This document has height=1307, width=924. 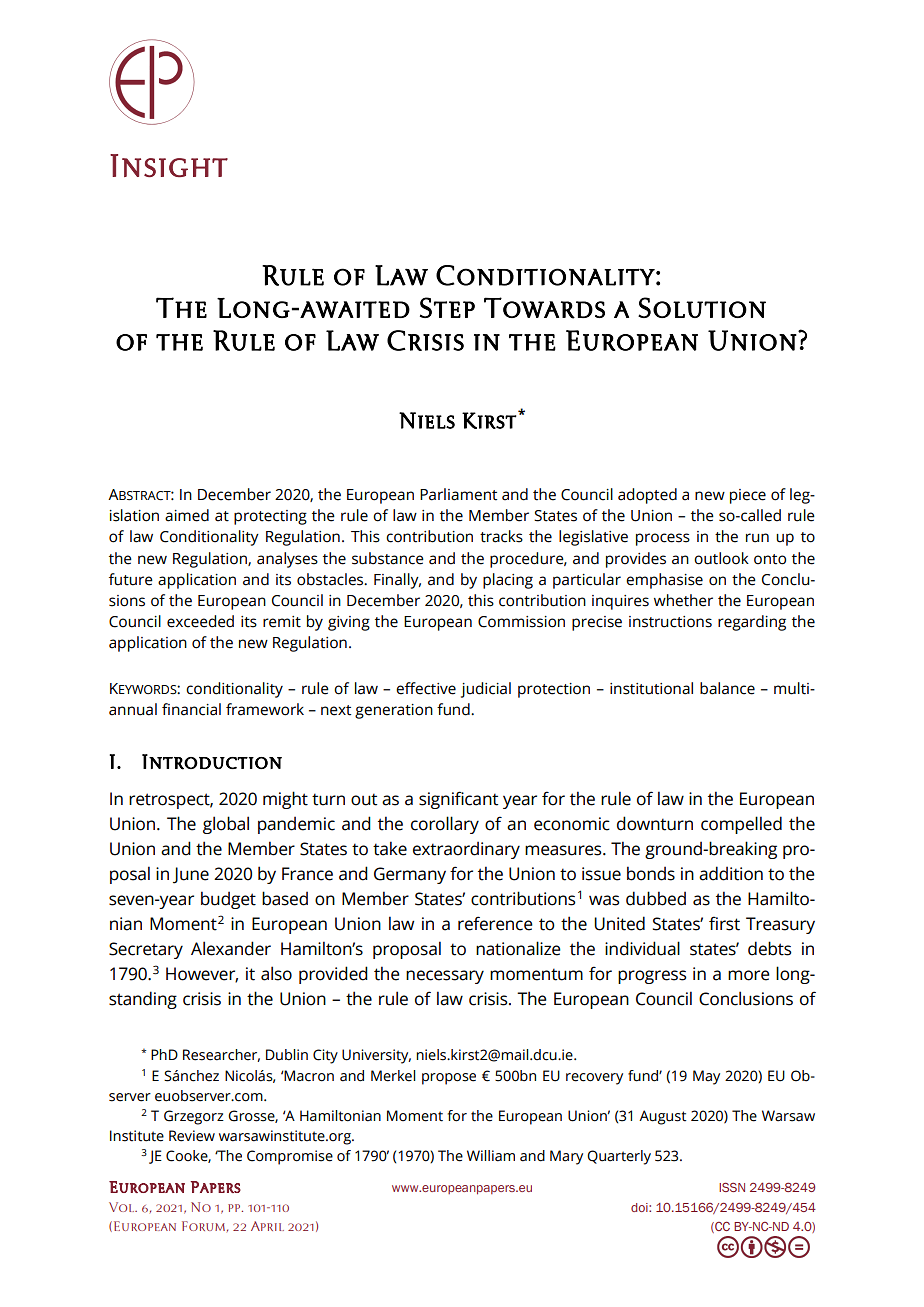 I want to click on effective, so click(x=426, y=688).
